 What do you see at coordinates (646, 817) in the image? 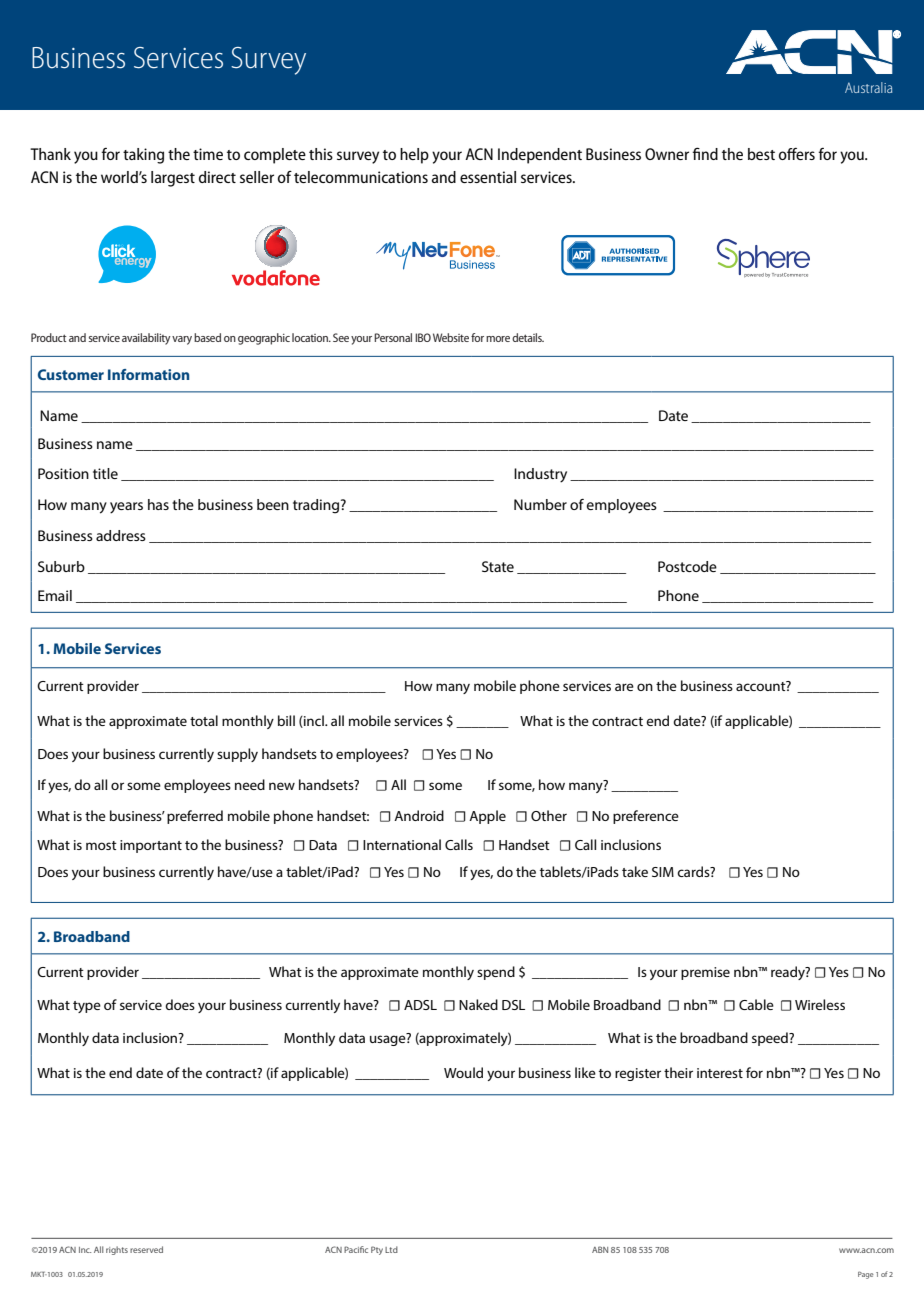
I see `preference` at bounding box center [646, 817].
